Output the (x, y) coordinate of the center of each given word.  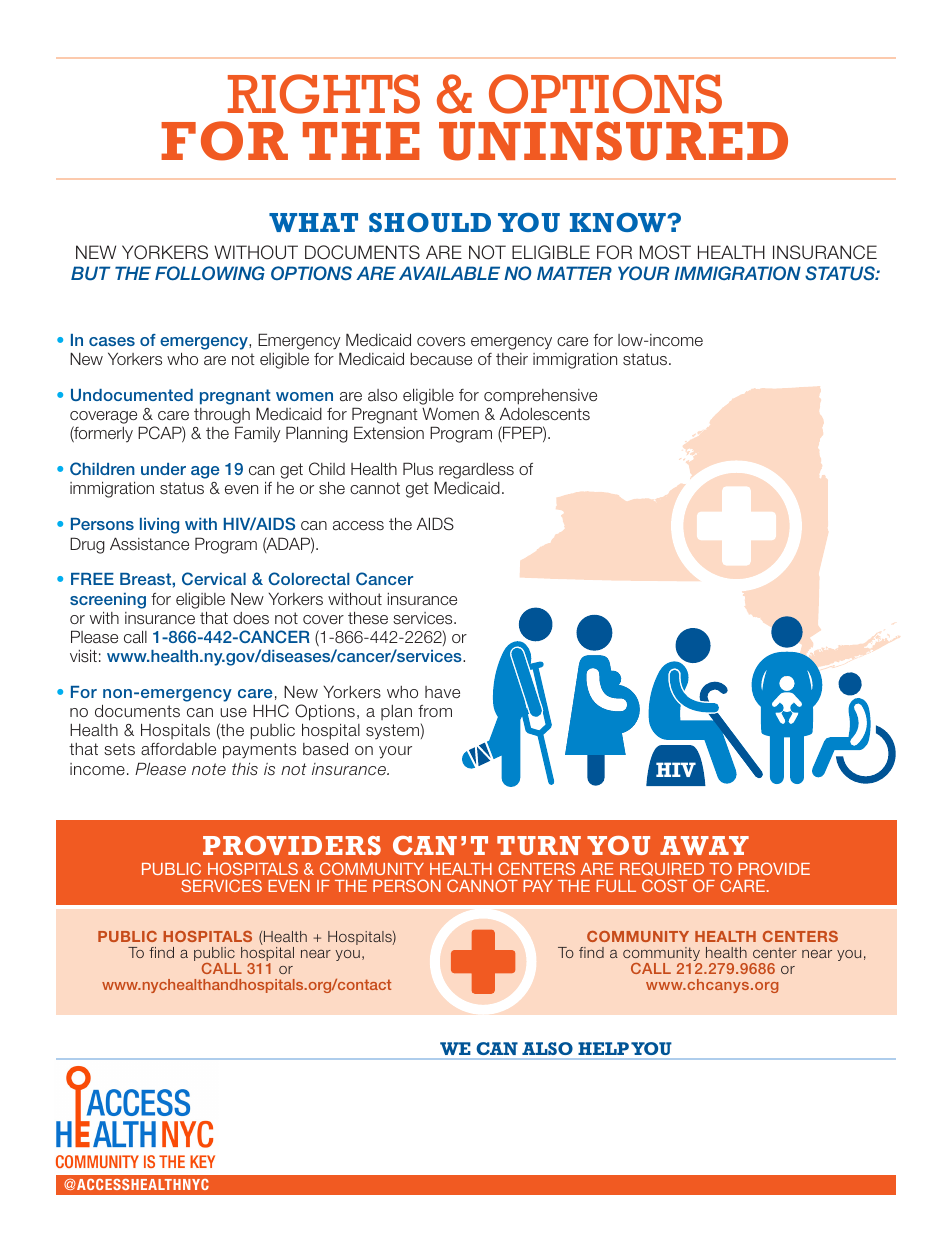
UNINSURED (613, 141)
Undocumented (132, 395)
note (209, 769)
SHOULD (430, 222)
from (435, 711)
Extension (389, 432)
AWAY (704, 845)
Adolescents (545, 414)
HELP (603, 1048)
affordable (178, 749)
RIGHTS (324, 94)
